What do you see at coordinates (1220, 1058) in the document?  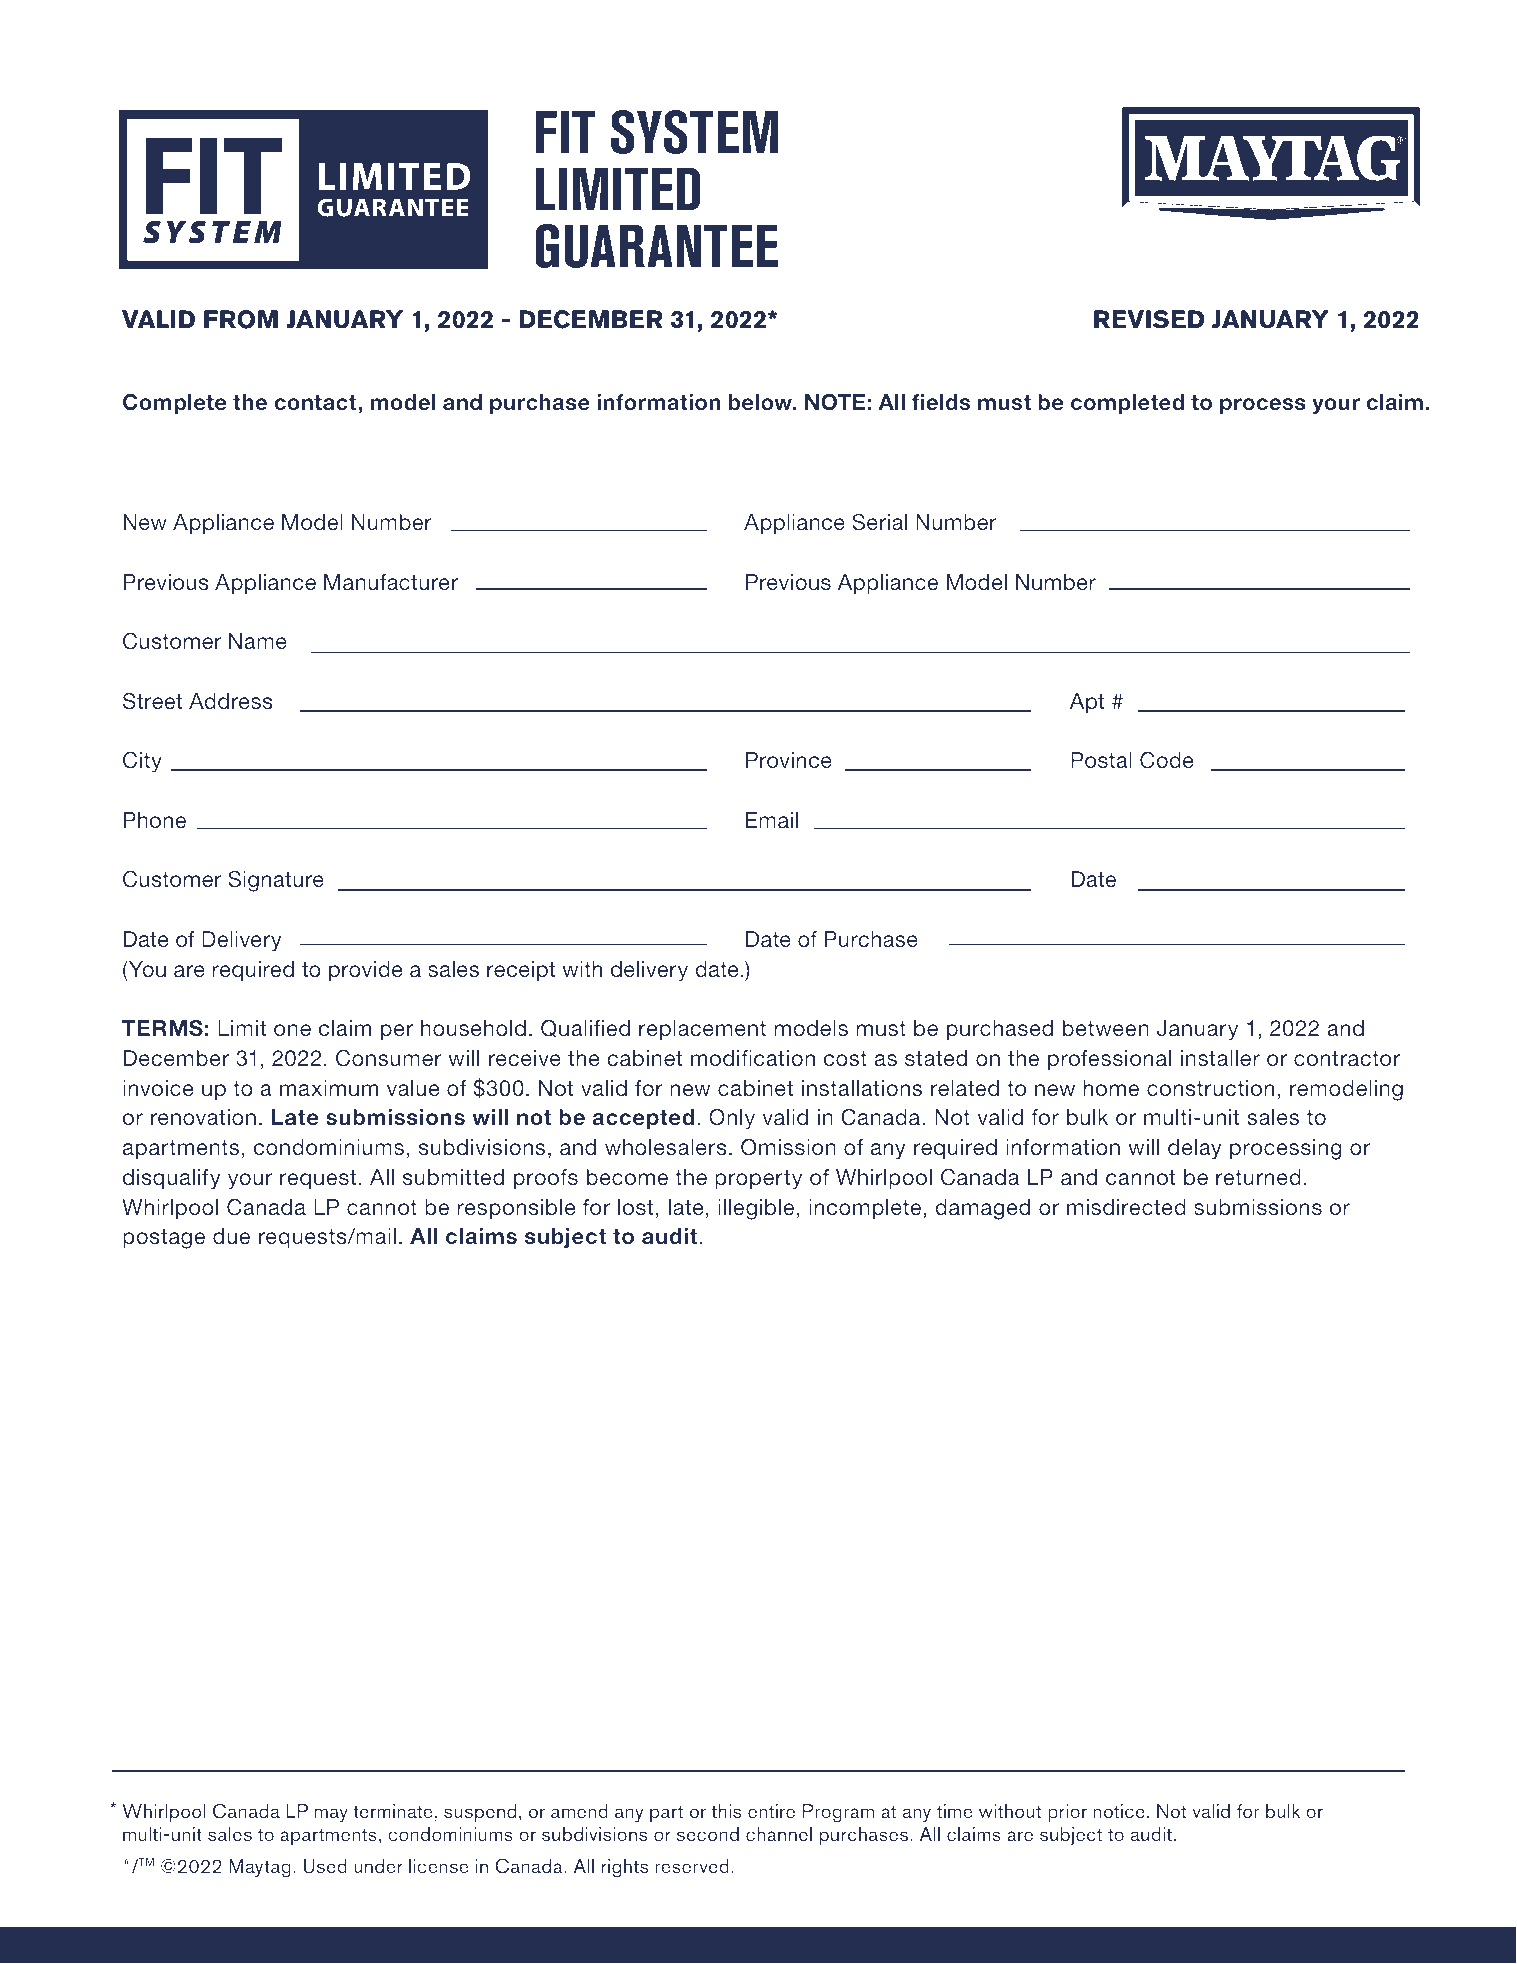 I see `installer` at bounding box center [1220, 1058].
